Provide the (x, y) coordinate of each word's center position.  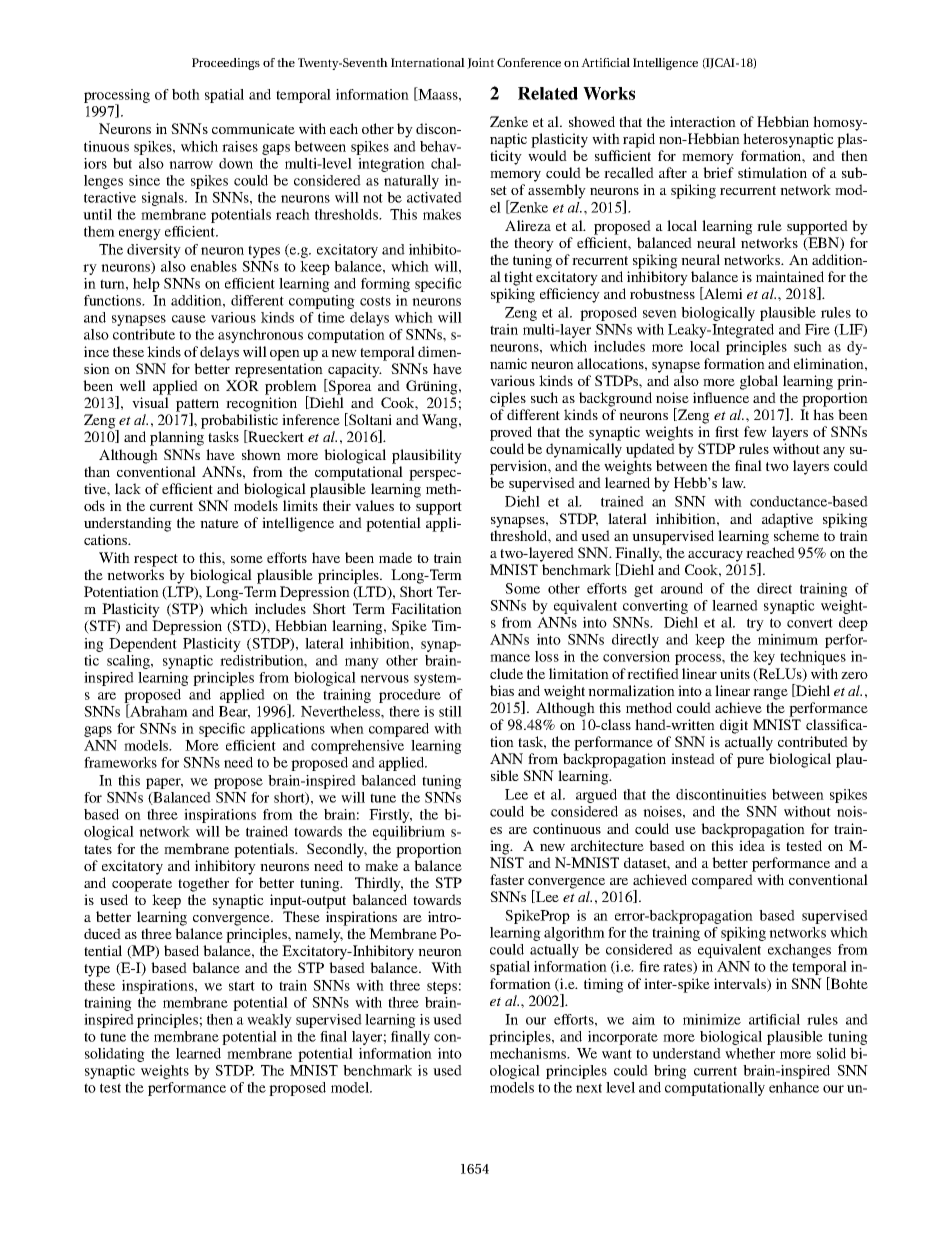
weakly (269, 1021)
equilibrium (409, 833)
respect (156, 560)
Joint (480, 63)
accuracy (715, 556)
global (759, 382)
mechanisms (529, 1053)
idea (752, 845)
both (186, 94)
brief (718, 172)
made (395, 557)
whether (750, 1053)
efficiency (570, 295)
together (203, 884)
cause (189, 319)
